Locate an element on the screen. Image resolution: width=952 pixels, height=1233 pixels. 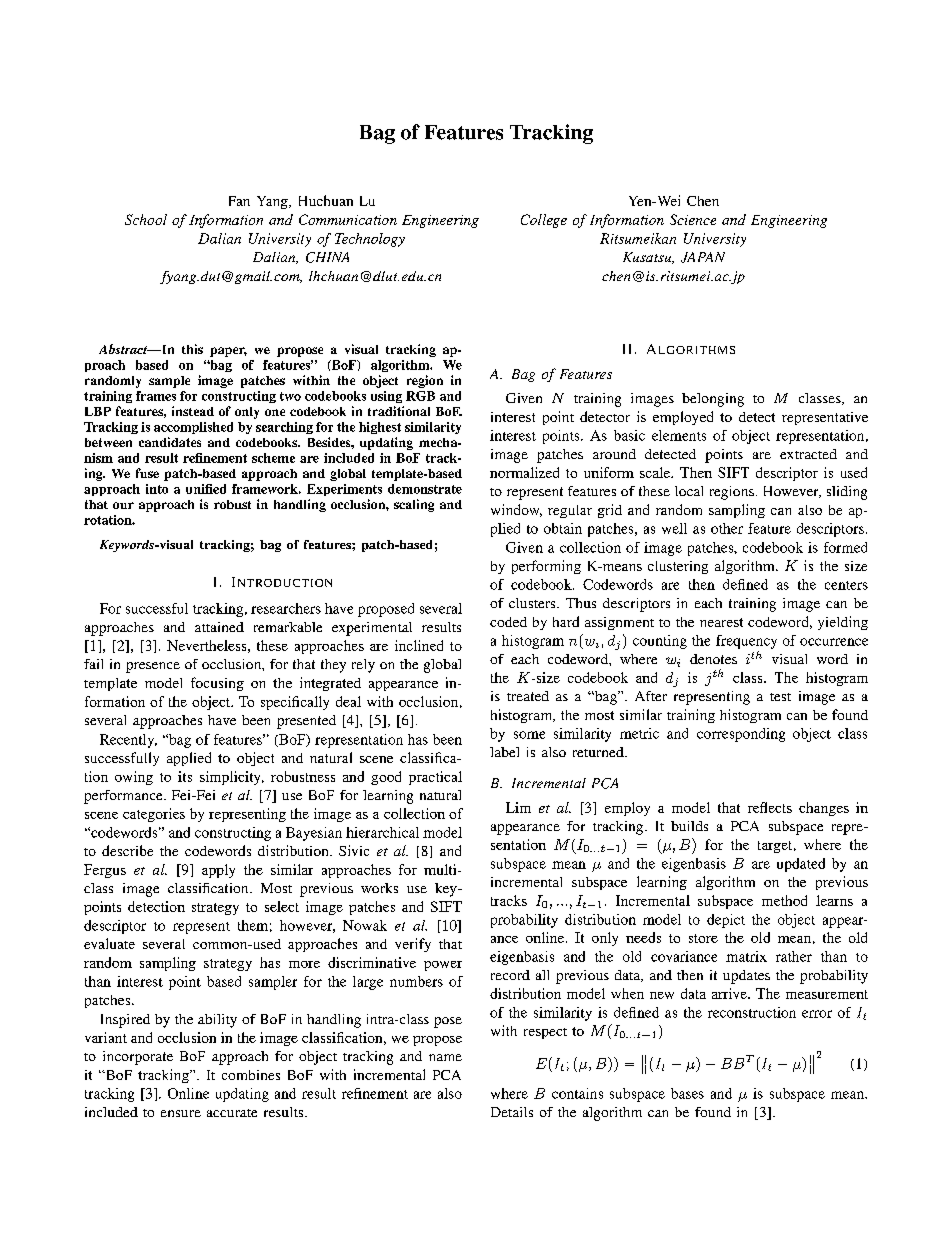
inclined is located at coordinates (419, 645).
